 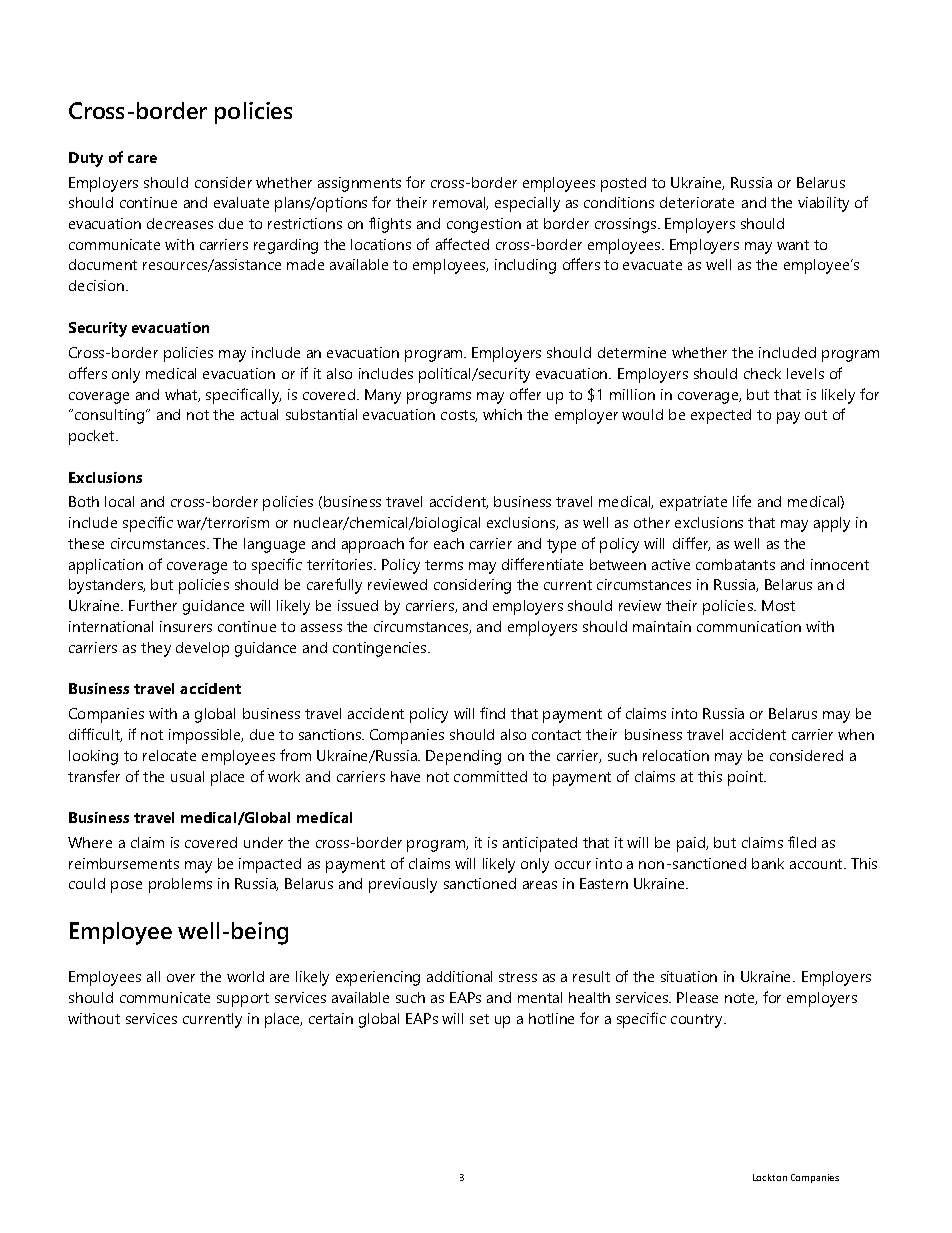 What do you see at coordinates (153, 605) in the screenshot?
I see `Further` at bounding box center [153, 605].
